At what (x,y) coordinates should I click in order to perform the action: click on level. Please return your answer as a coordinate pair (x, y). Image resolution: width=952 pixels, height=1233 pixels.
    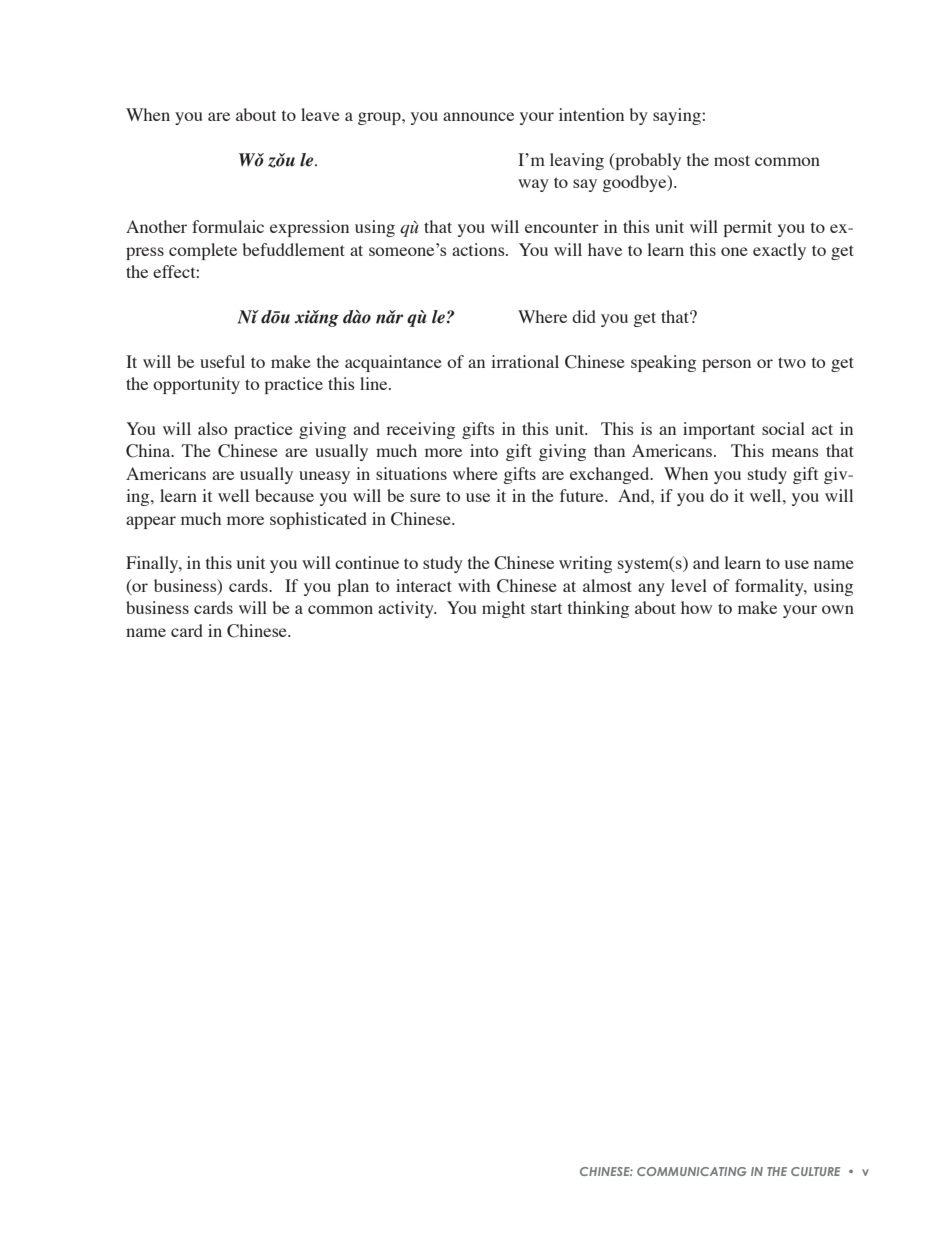
    Looking at the image, I should click on (689, 585).
